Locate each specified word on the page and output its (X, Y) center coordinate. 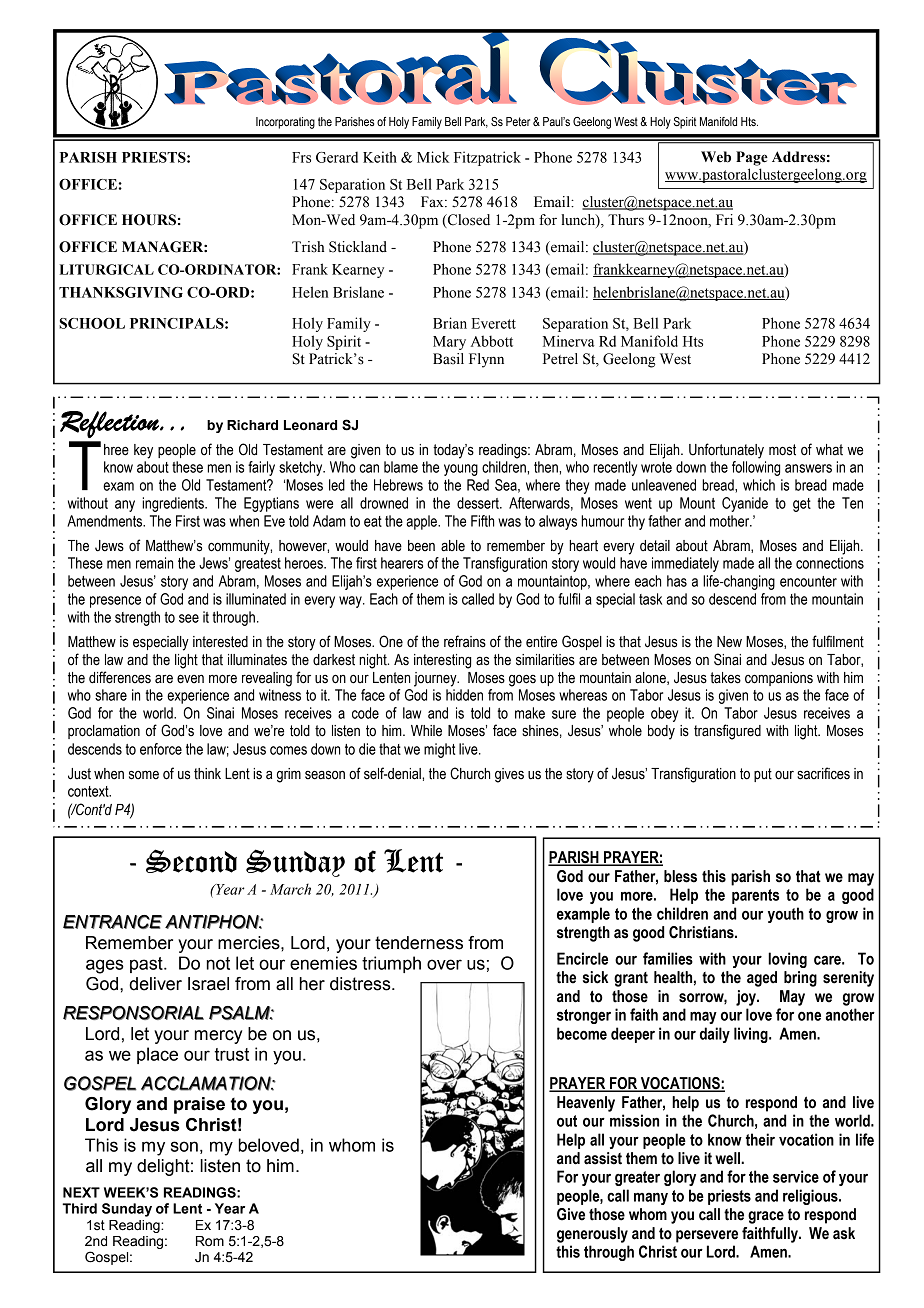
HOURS (149, 220)
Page (752, 158)
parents (755, 896)
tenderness (419, 943)
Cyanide (745, 504)
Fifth (482, 521)
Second (191, 861)
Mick (433, 157)
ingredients (174, 504)
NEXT (81, 1192)
